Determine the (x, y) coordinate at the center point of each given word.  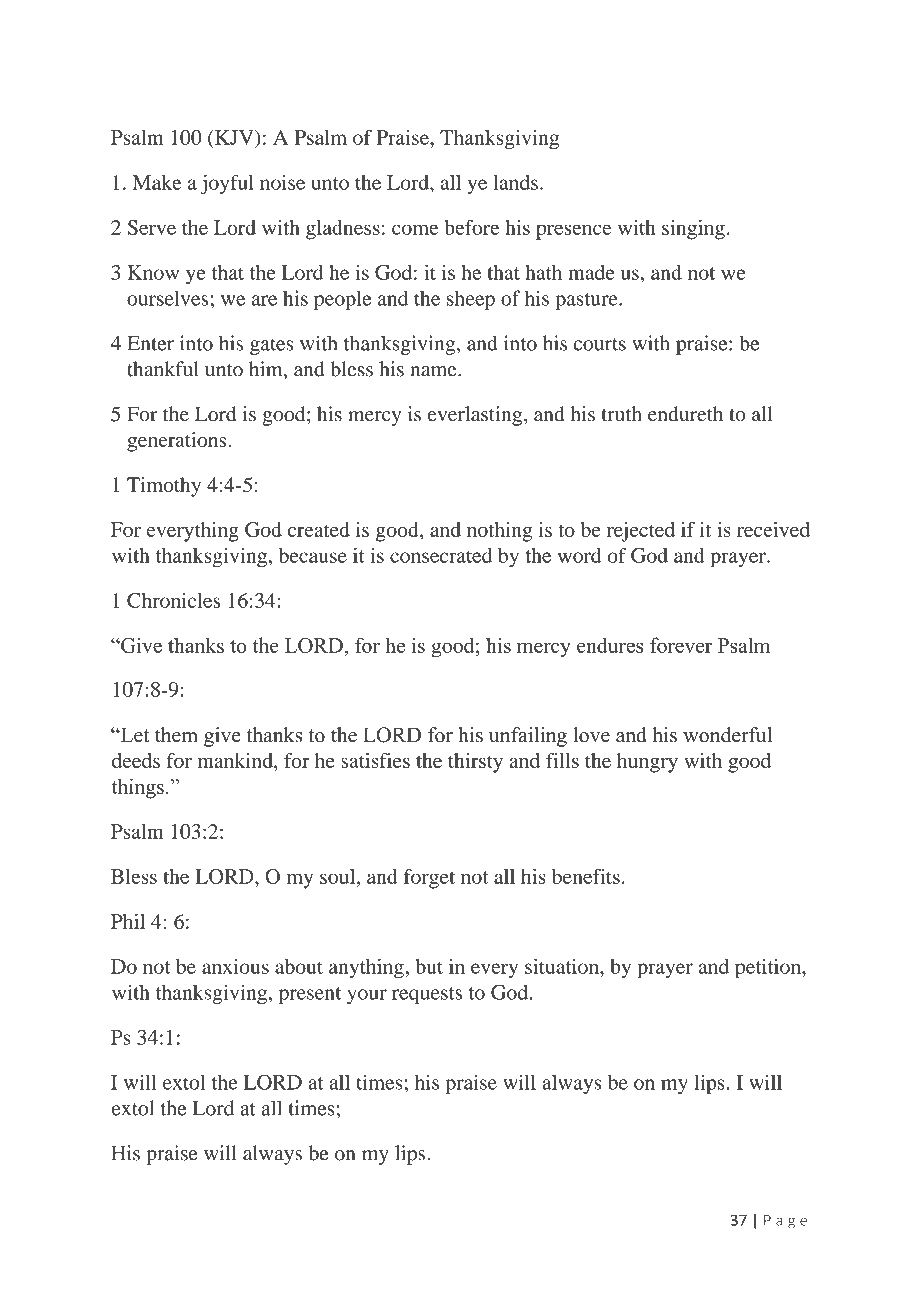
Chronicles (173, 600)
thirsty (475, 763)
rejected (641, 532)
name (434, 371)
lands (515, 182)
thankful (163, 369)
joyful (227, 184)
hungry (647, 763)
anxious (235, 966)
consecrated (441, 555)
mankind (236, 760)
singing (693, 230)
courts (600, 344)
